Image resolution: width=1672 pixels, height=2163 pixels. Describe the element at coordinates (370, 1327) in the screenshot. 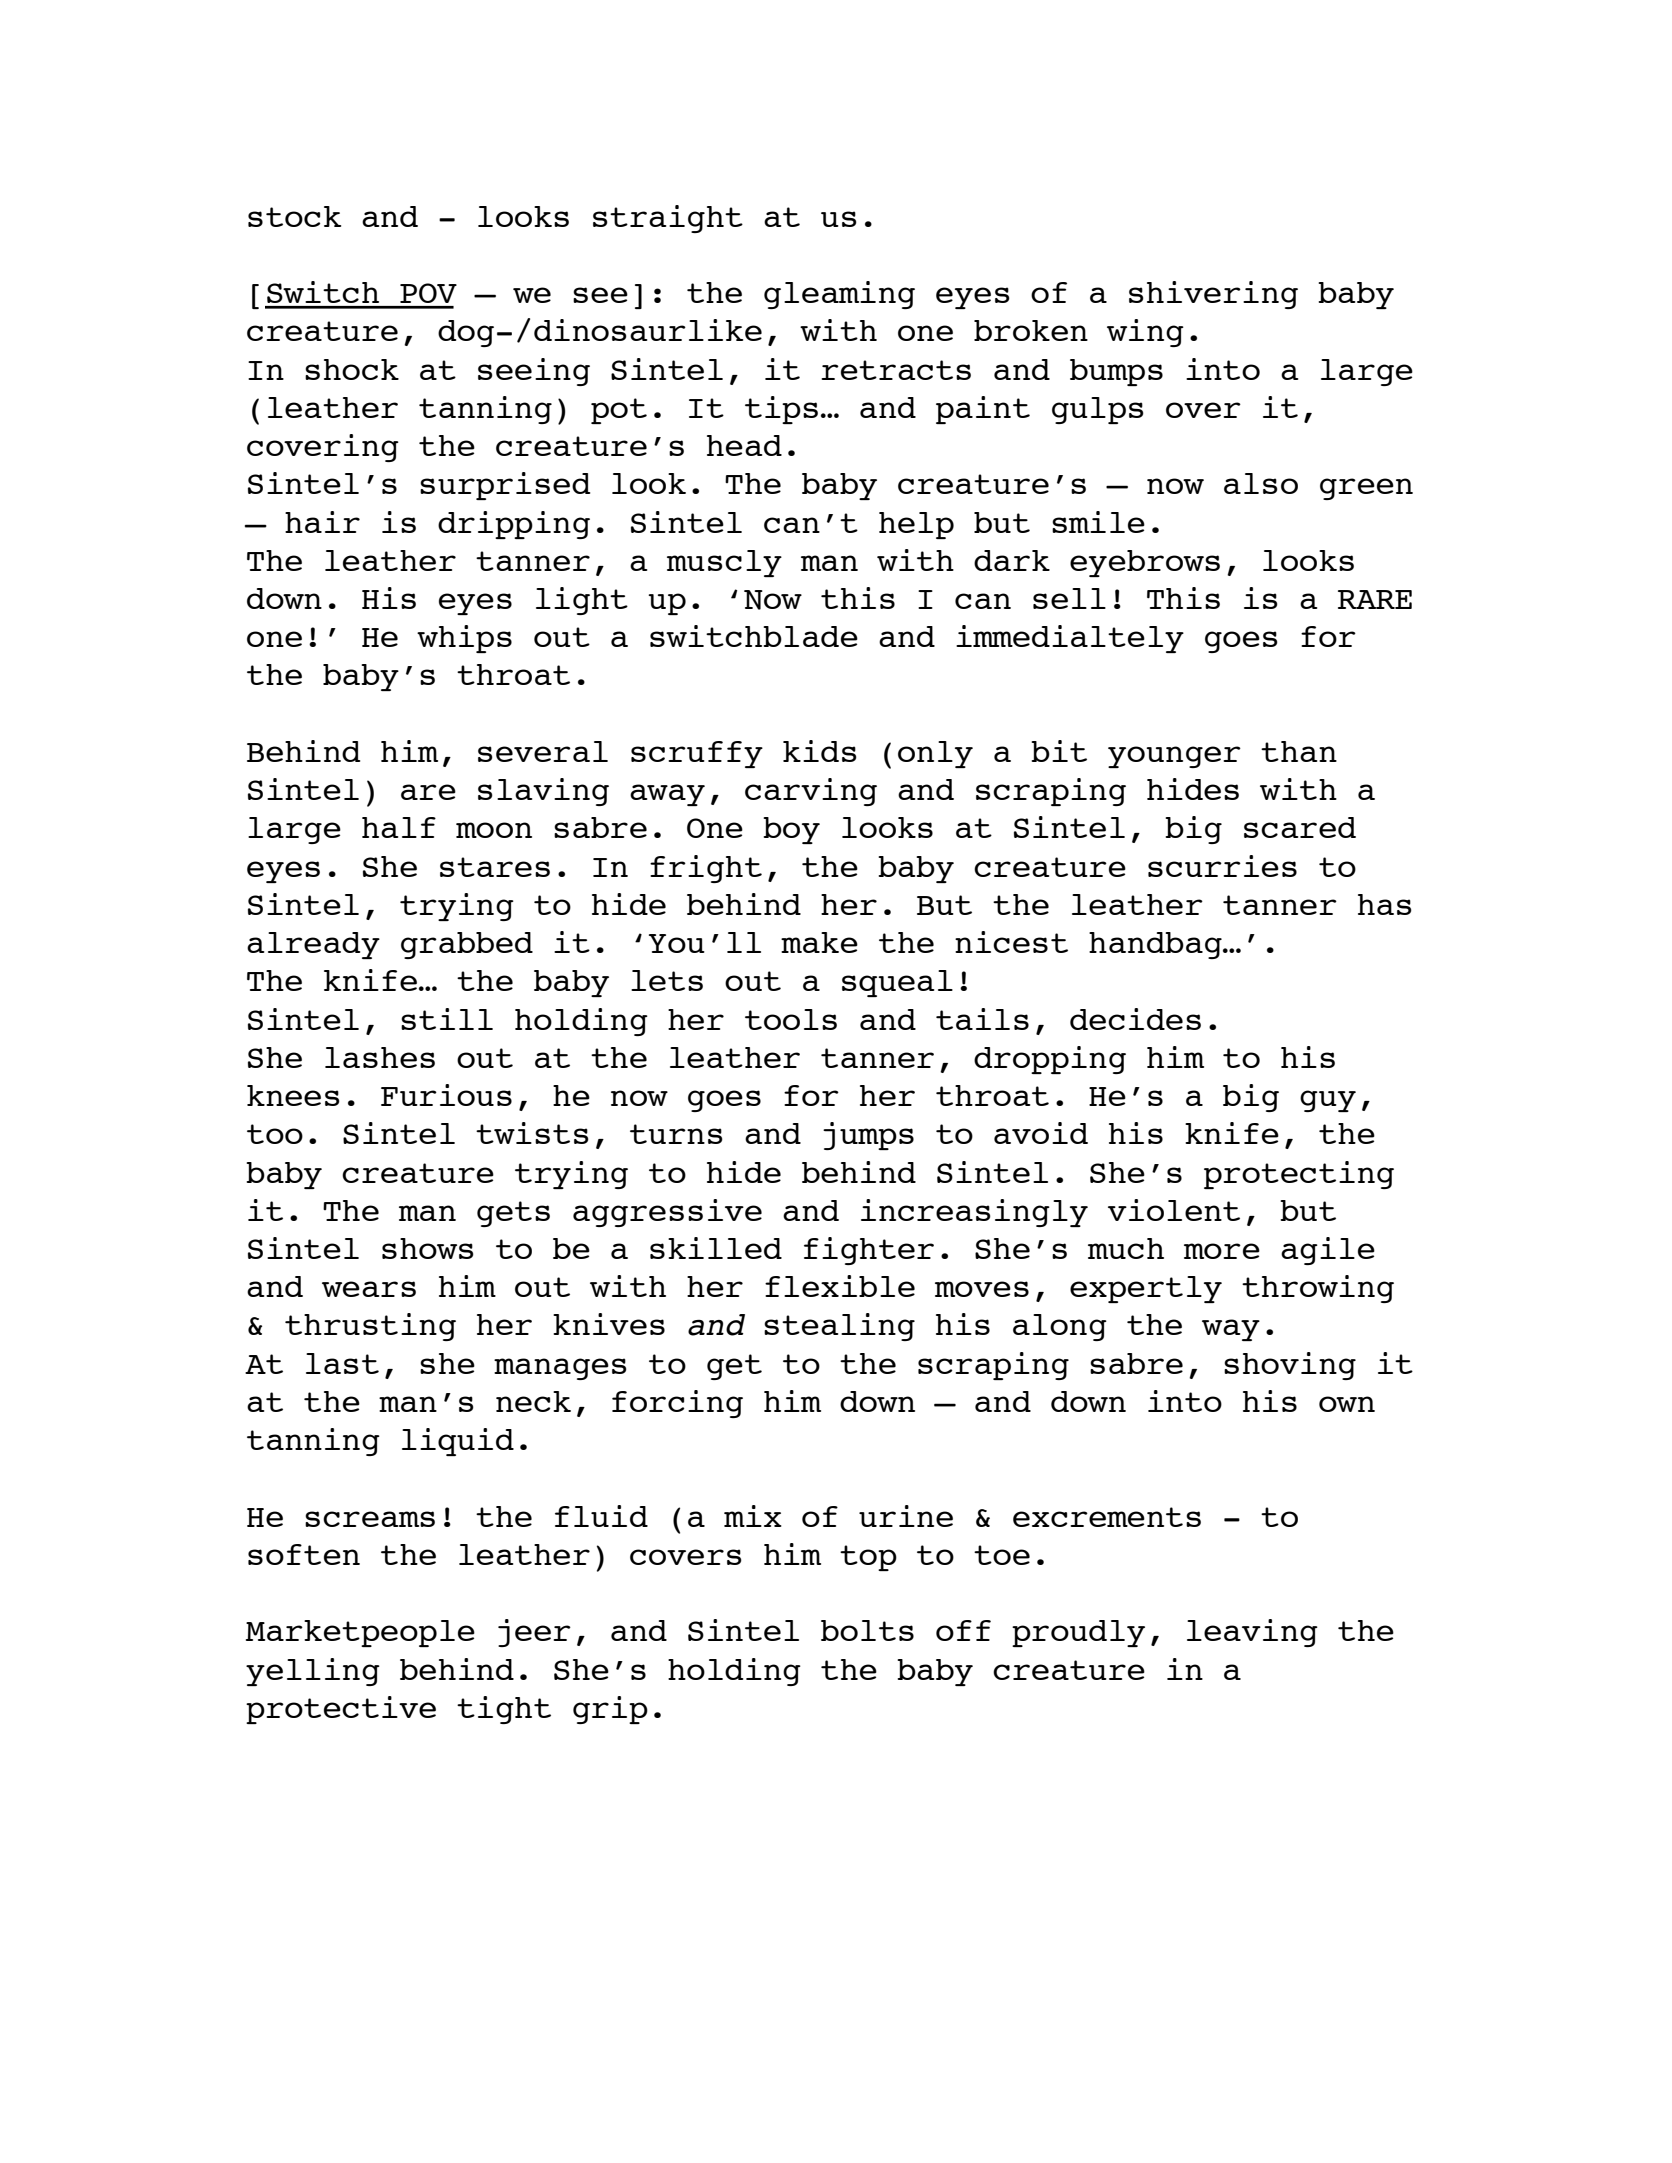

I see `thrusting` at that location.
